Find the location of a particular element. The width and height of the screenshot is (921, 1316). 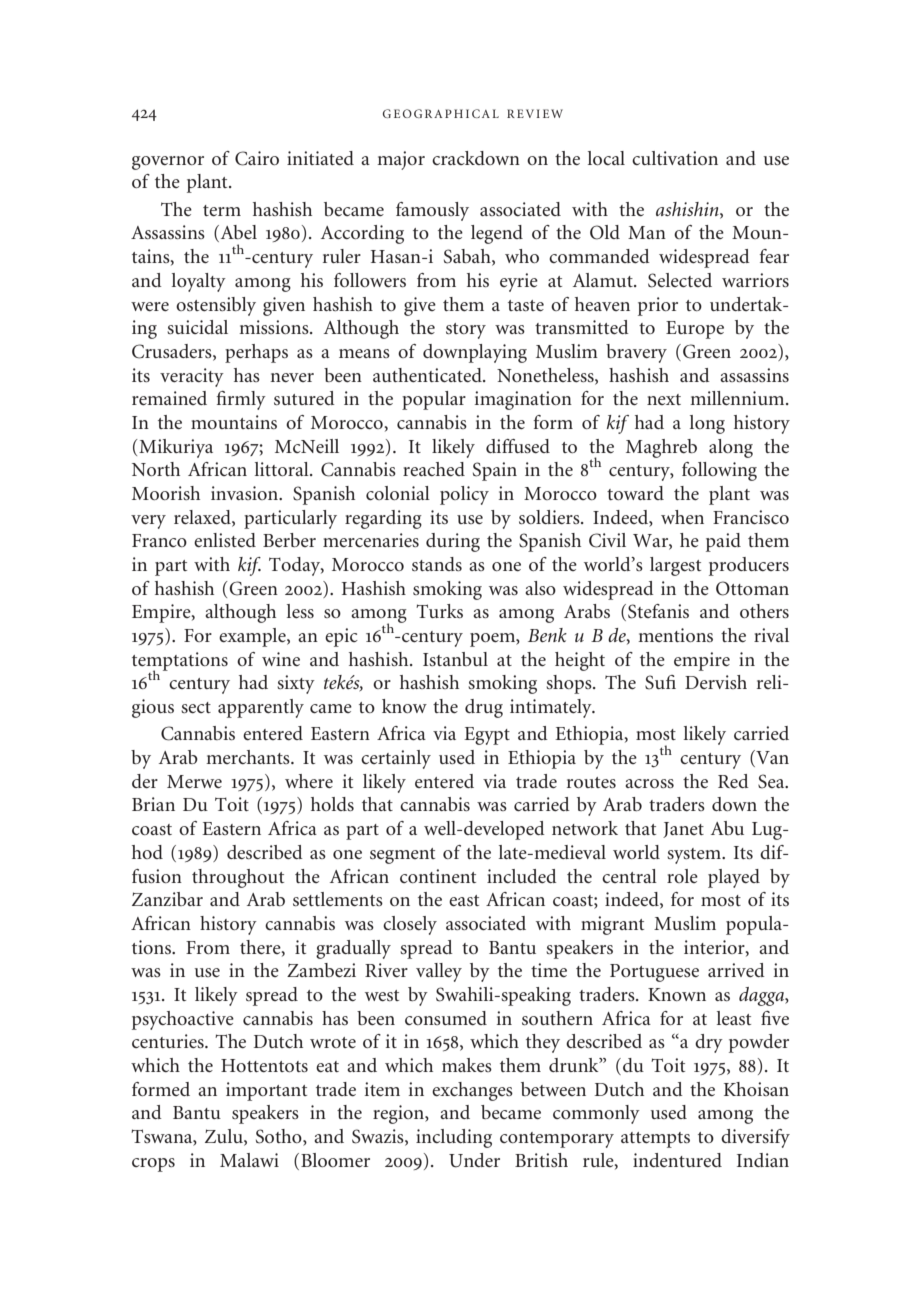

continent is located at coordinates (438, 876).
